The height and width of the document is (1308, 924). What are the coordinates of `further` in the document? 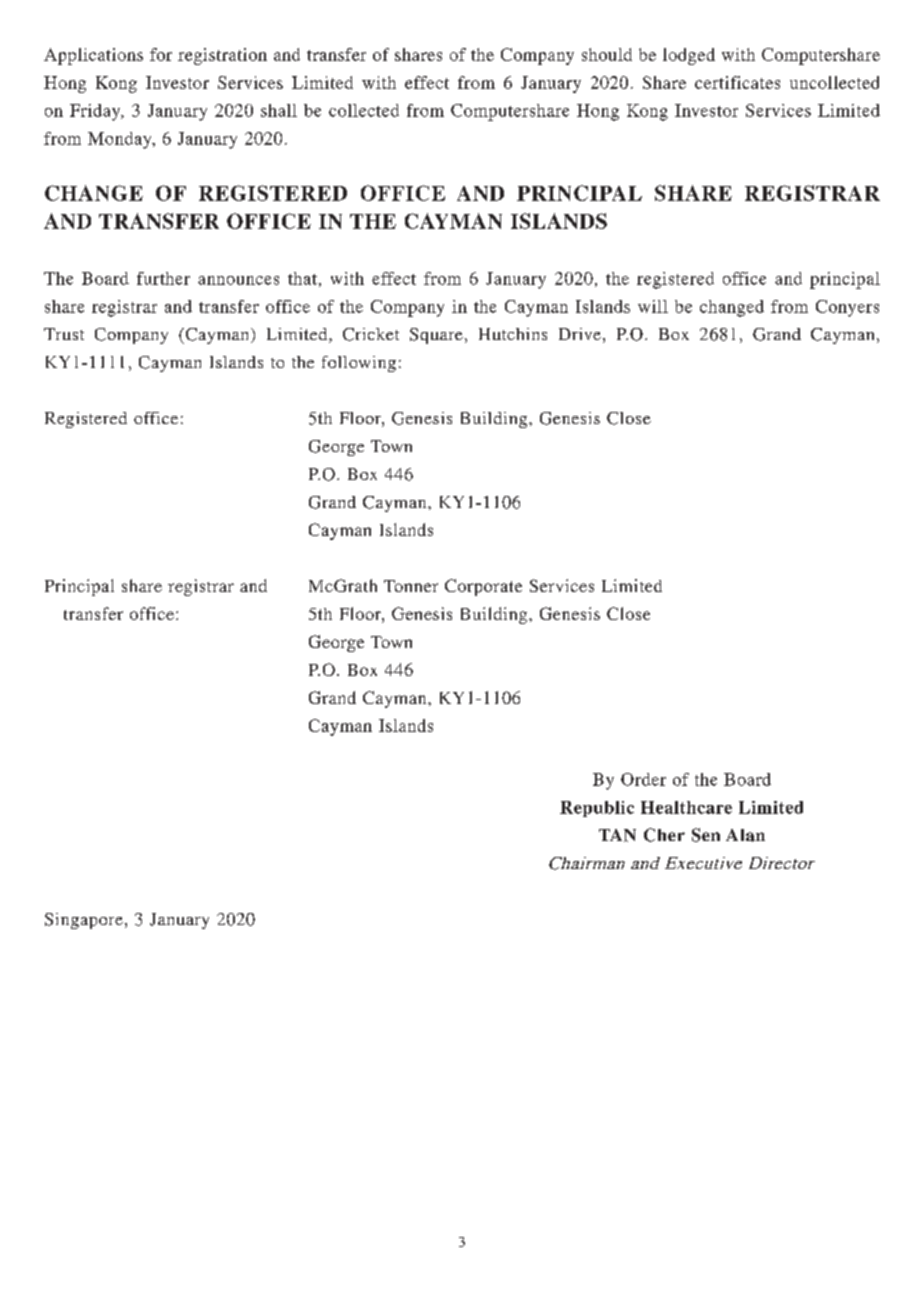 It's located at (163, 278).
